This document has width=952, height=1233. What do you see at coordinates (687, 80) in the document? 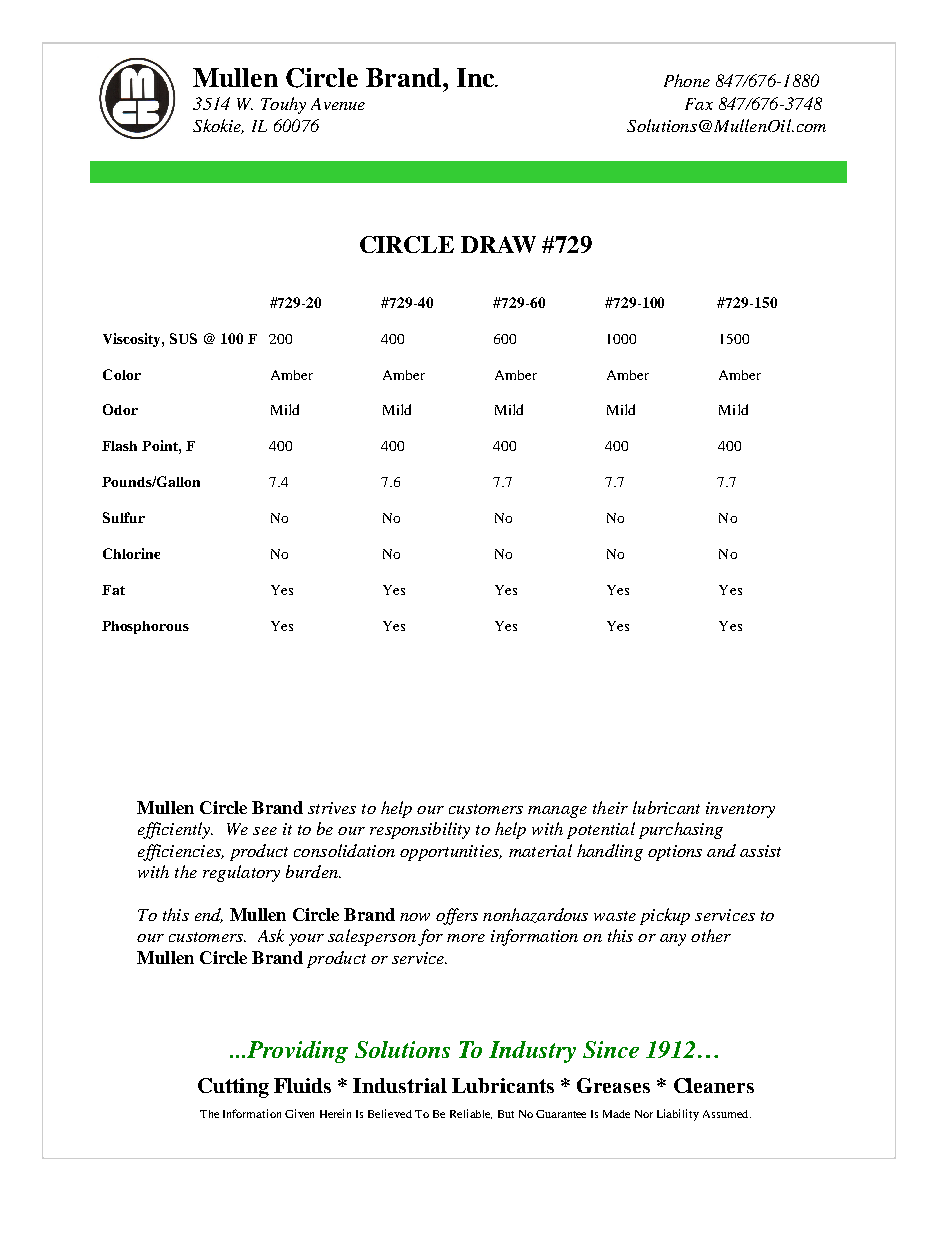
I see `Phone` at bounding box center [687, 80].
